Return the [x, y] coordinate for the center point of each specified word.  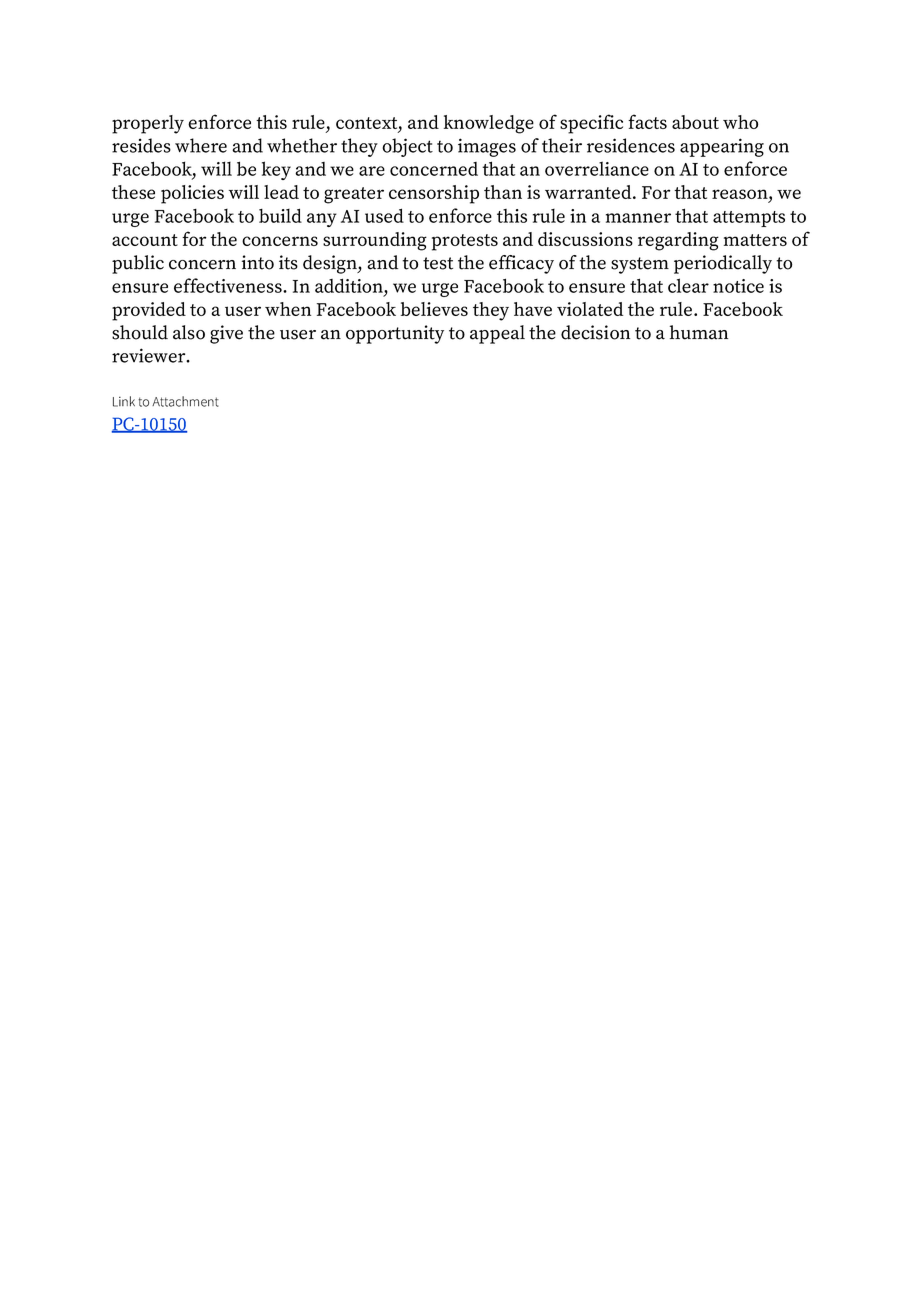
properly [148, 124]
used [384, 215]
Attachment [185, 401]
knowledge [489, 124]
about [695, 122]
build [280, 215]
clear [688, 285]
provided [149, 311]
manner [638, 218]
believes [434, 309]
